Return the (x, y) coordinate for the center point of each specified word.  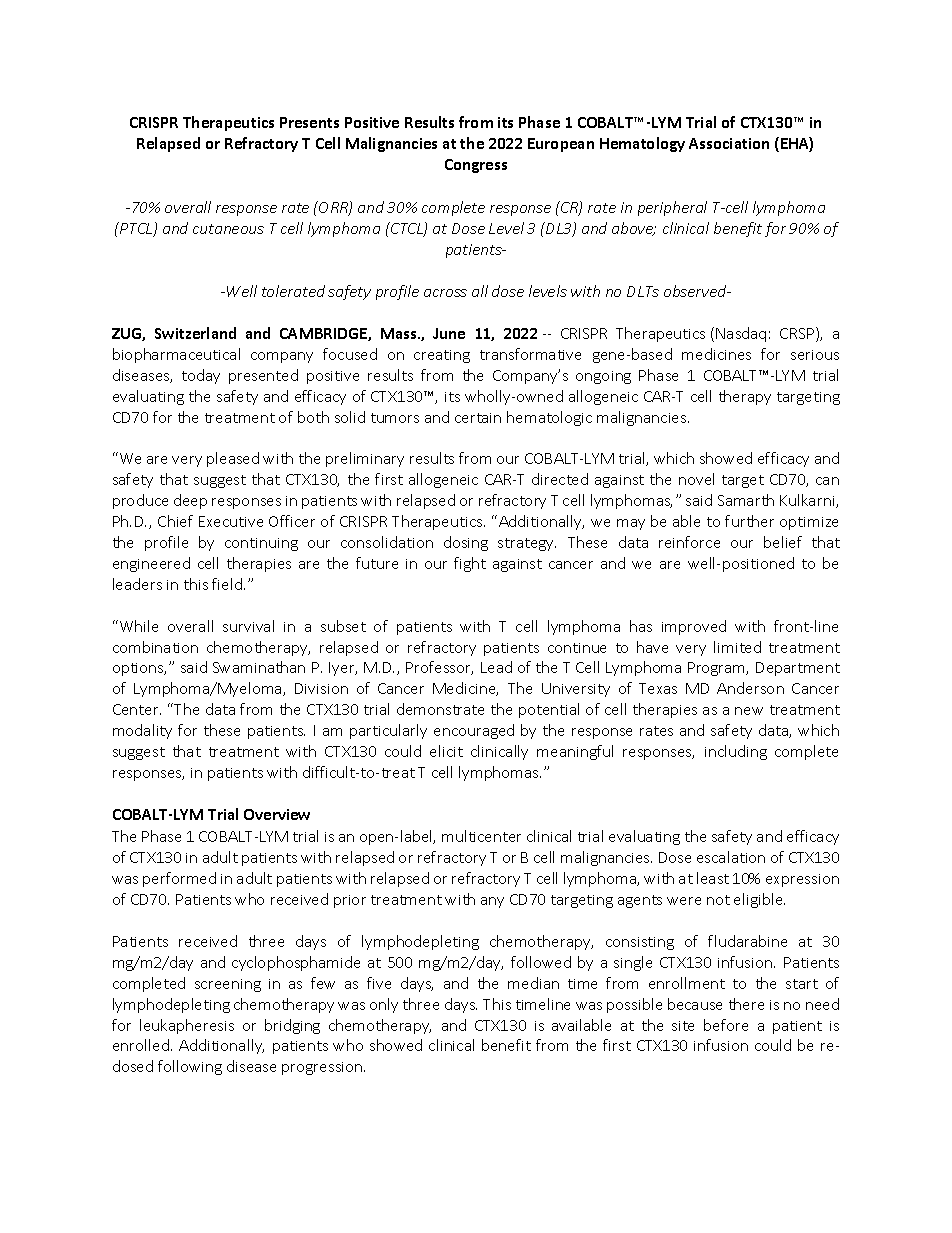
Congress (476, 166)
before (726, 1025)
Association (729, 143)
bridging (292, 1026)
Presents (309, 122)
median (533, 983)
